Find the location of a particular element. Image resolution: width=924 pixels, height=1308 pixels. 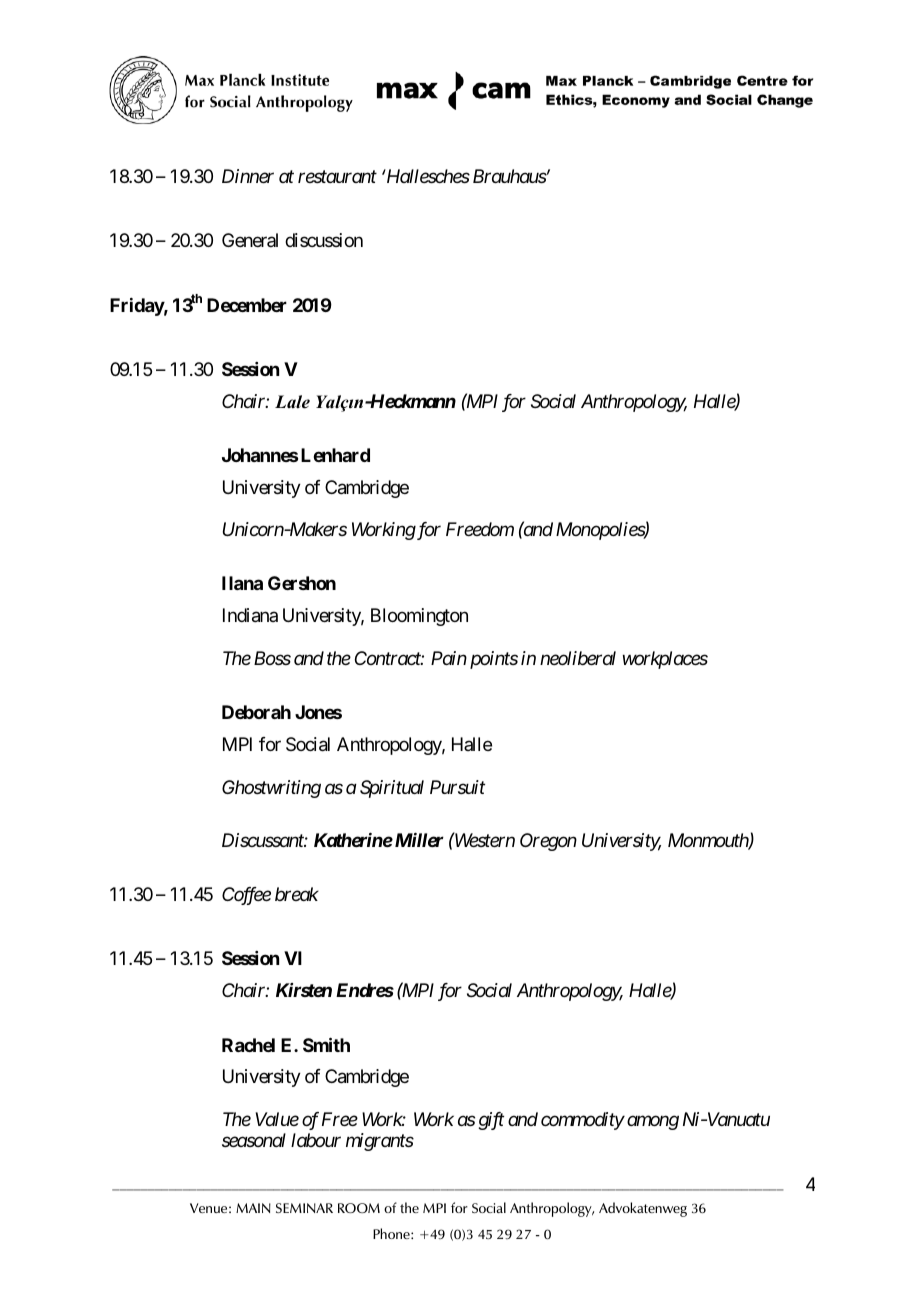

Oregon is located at coordinates (548, 842).
